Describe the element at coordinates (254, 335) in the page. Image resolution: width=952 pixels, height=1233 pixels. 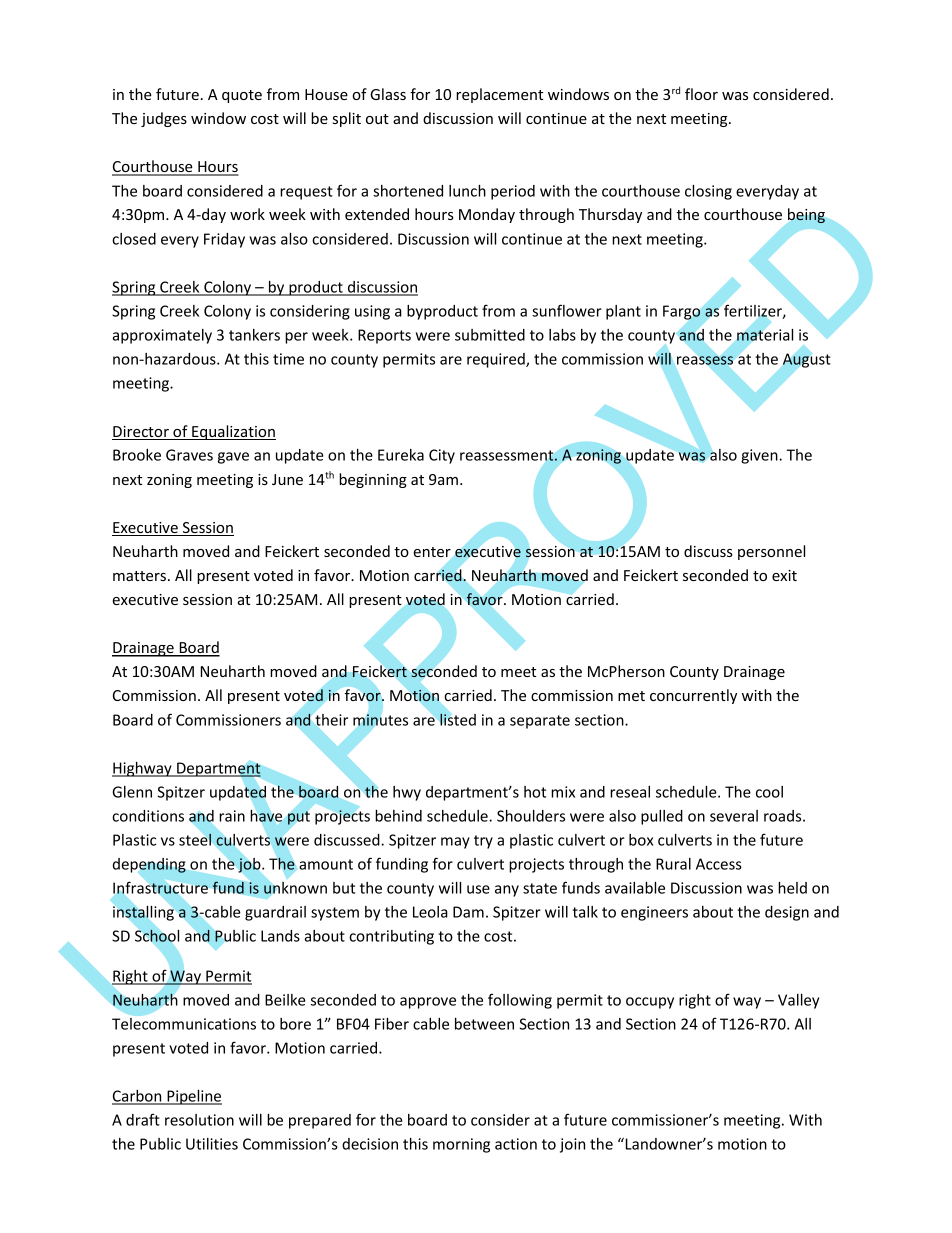
I see `tankers` at that location.
